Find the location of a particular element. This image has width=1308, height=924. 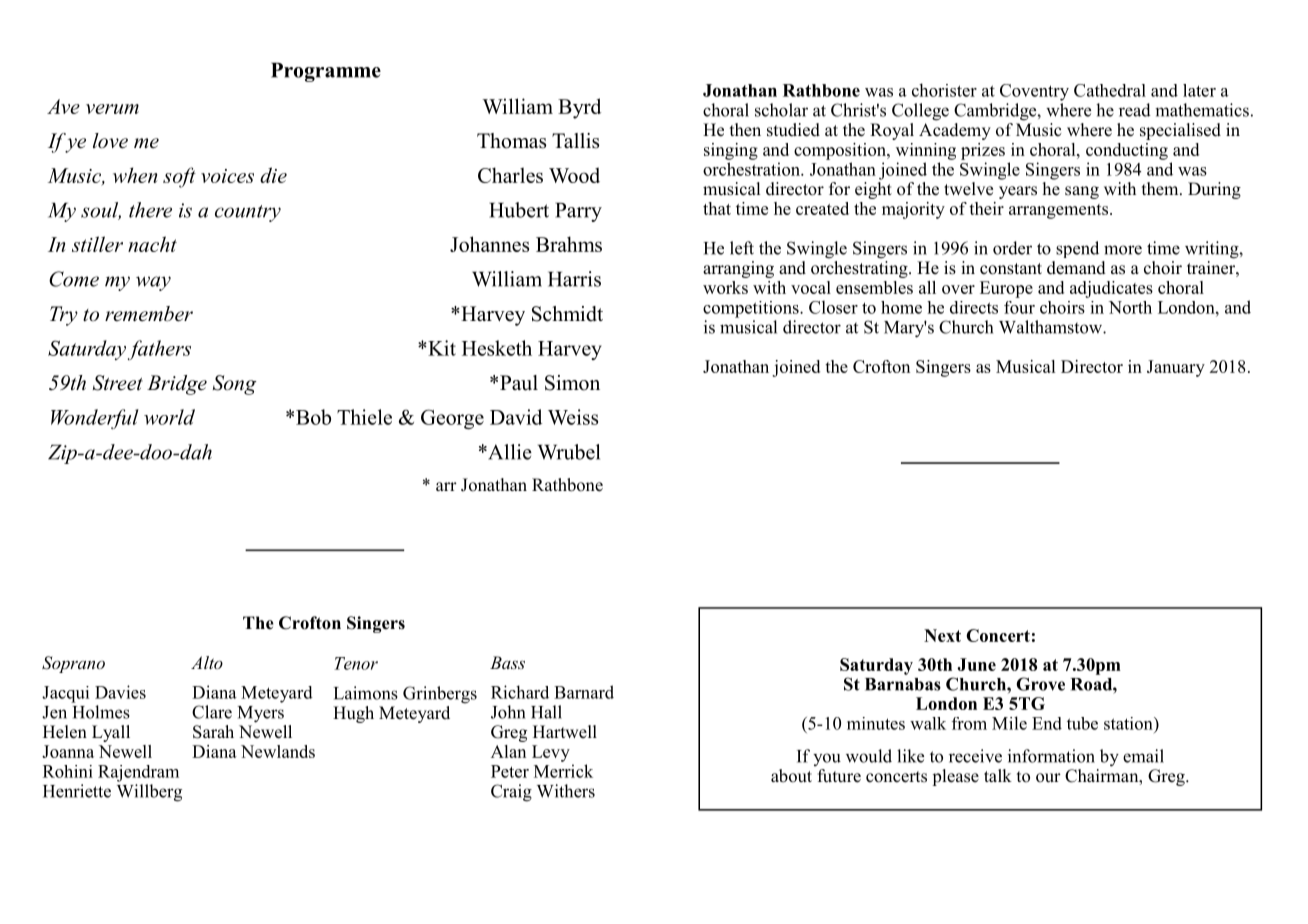

Allie is located at coordinates (509, 452).
